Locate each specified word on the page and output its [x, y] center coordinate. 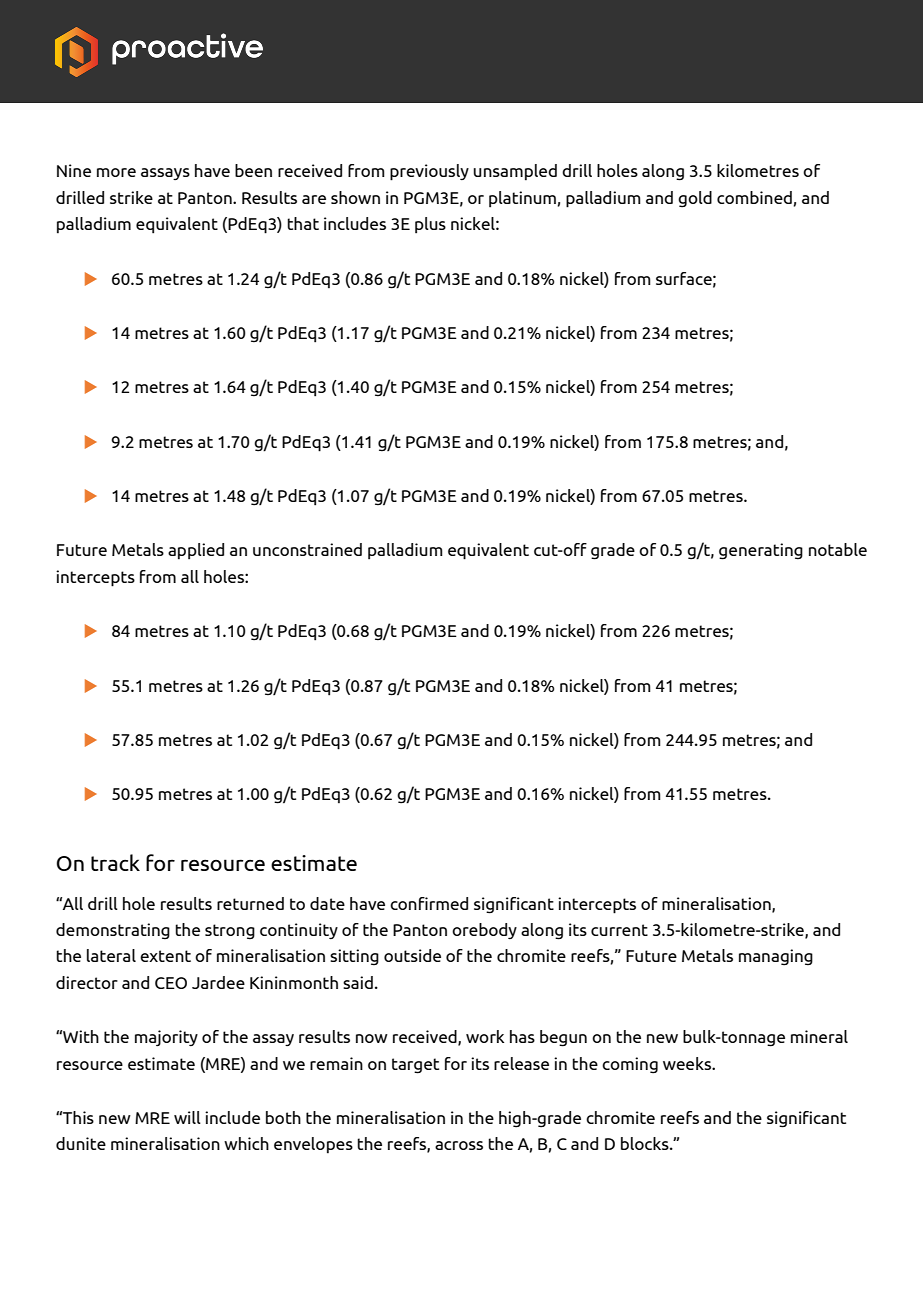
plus [430, 225]
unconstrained [307, 549]
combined [754, 197]
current [619, 930]
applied [196, 551]
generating [761, 551]
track [115, 862]
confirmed [429, 903]
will [187, 1117]
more [116, 172]
